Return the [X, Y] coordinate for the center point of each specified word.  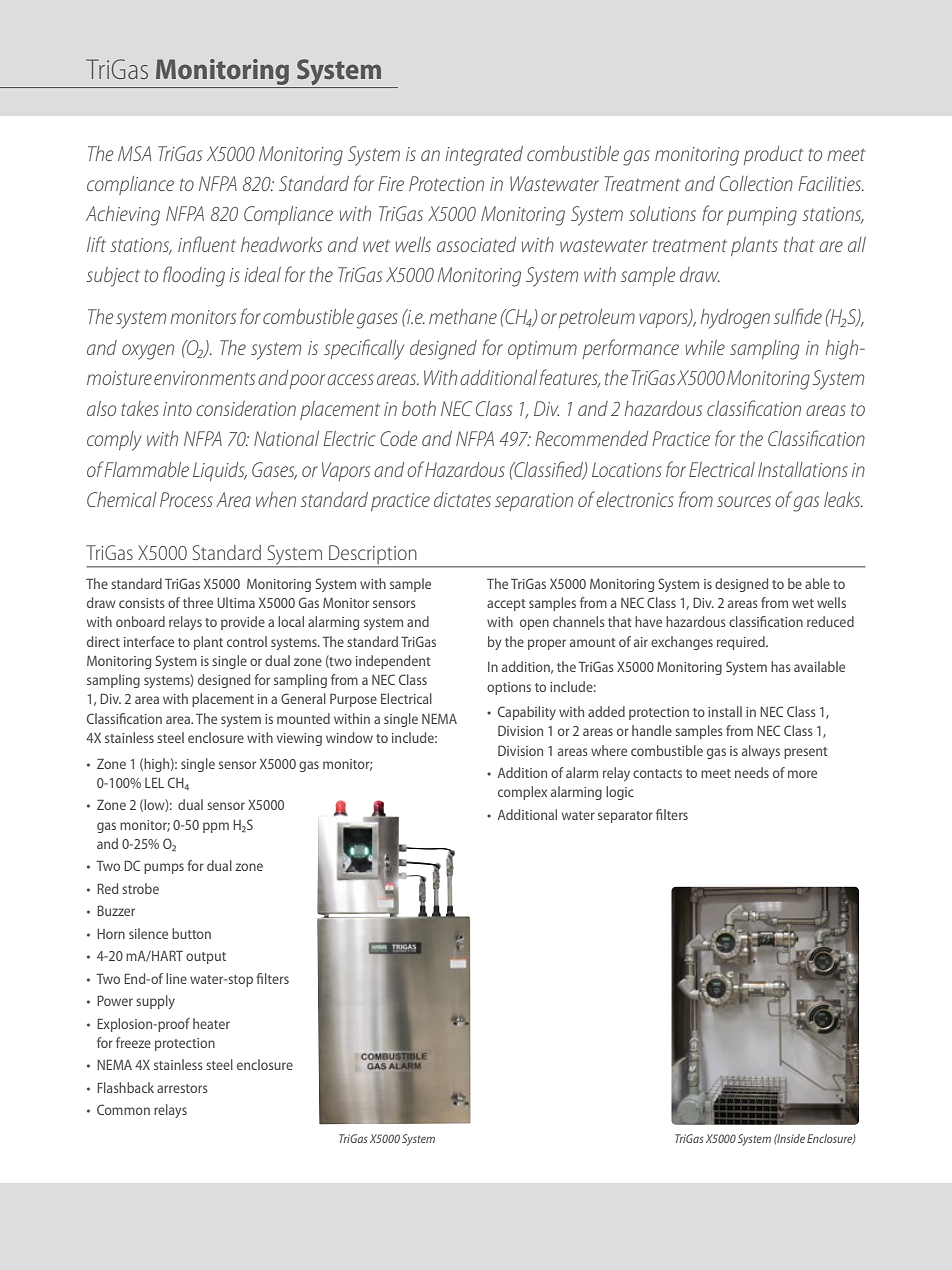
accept [506, 605]
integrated [484, 156]
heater [211, 1023]
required [742, 643]
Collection [756, 183]
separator [625, 817]
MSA [134, 153]
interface [149, 641]
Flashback [125, 1087]
